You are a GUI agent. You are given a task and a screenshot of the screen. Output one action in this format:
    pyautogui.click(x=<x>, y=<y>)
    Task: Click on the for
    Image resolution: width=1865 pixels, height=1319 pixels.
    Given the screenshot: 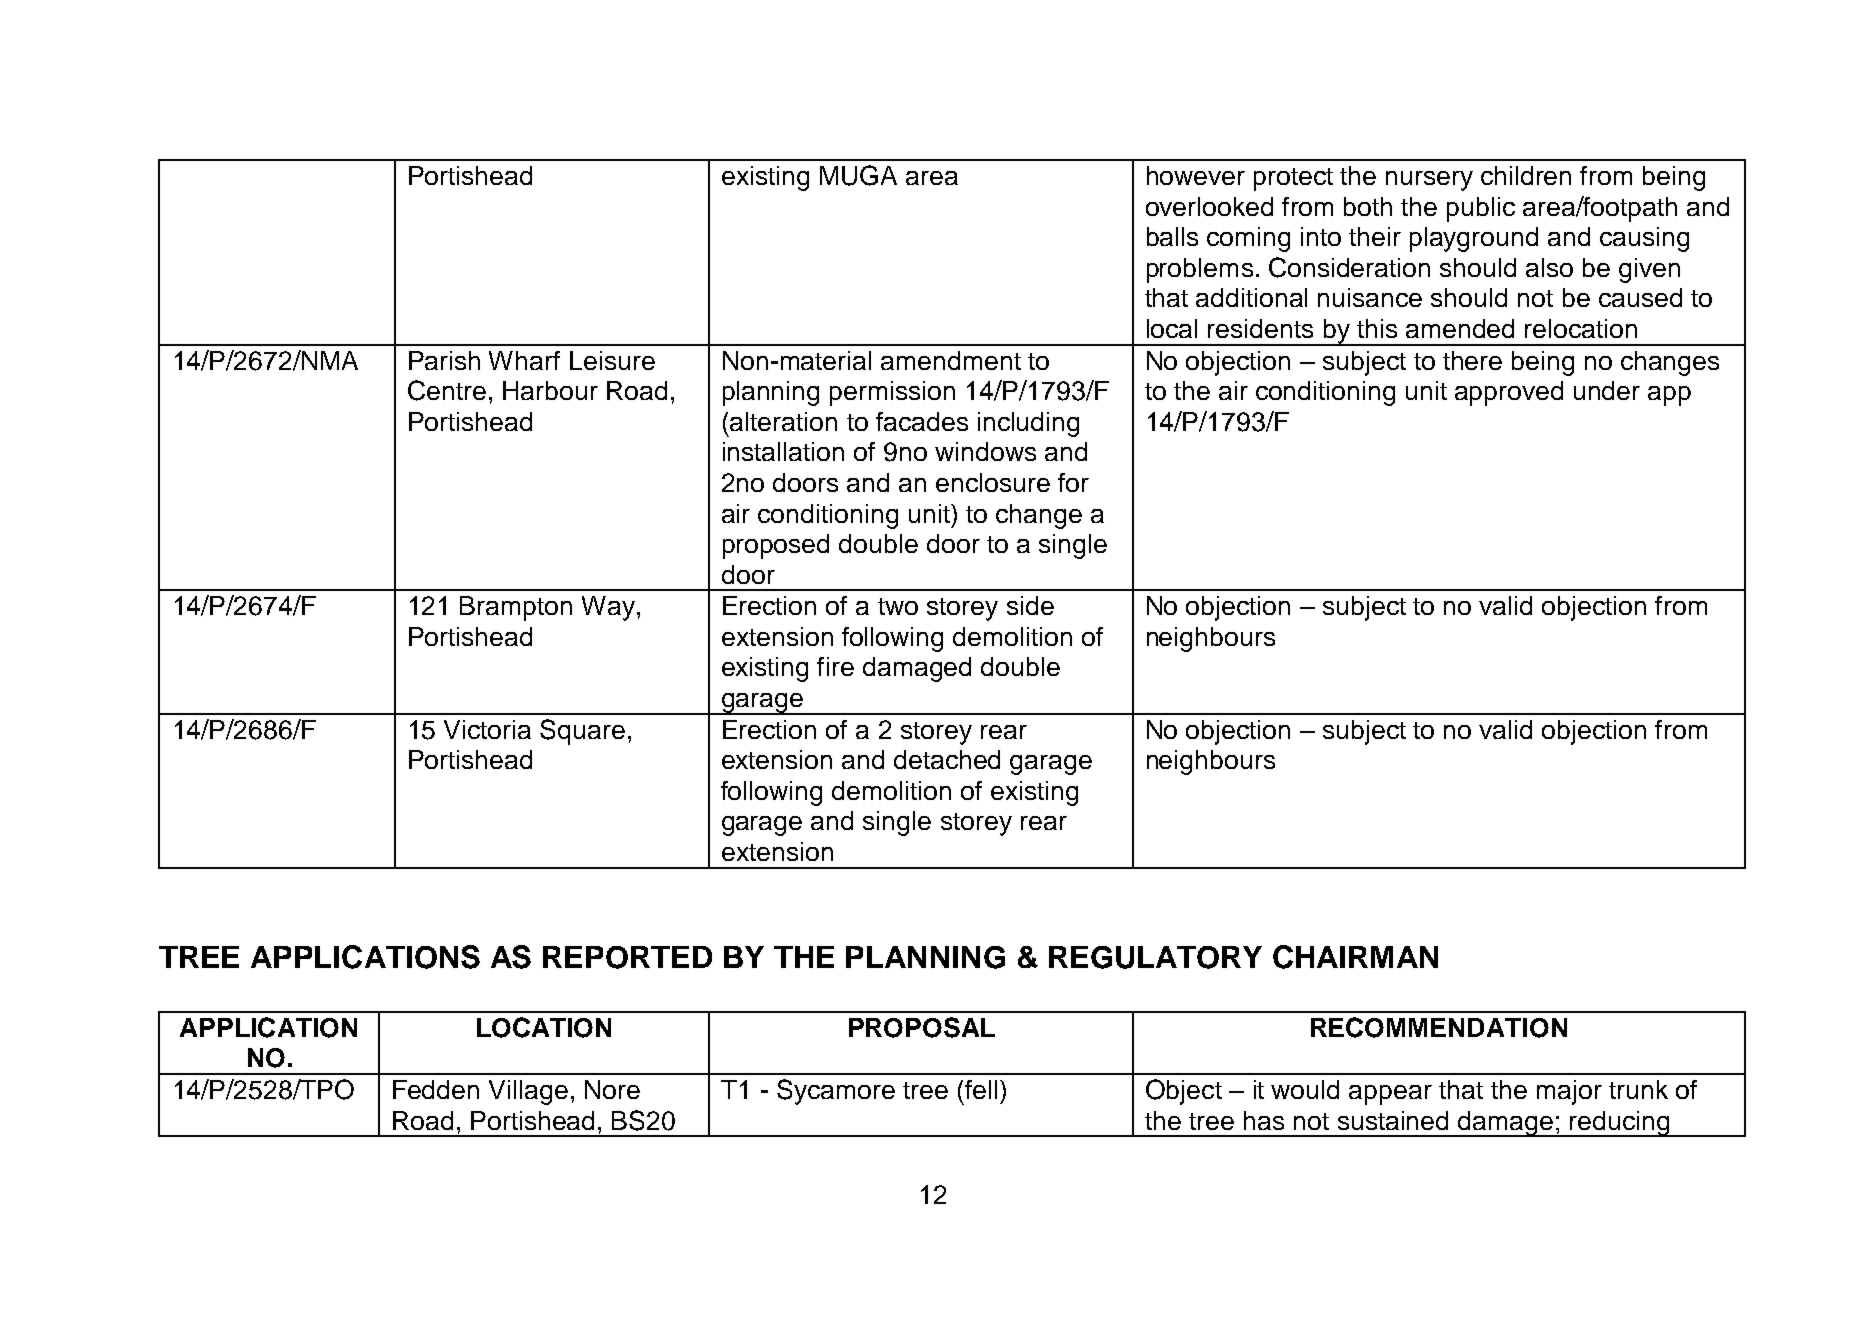 What is the action you would take?
    pyautogui.click(x=1073, y=482)
